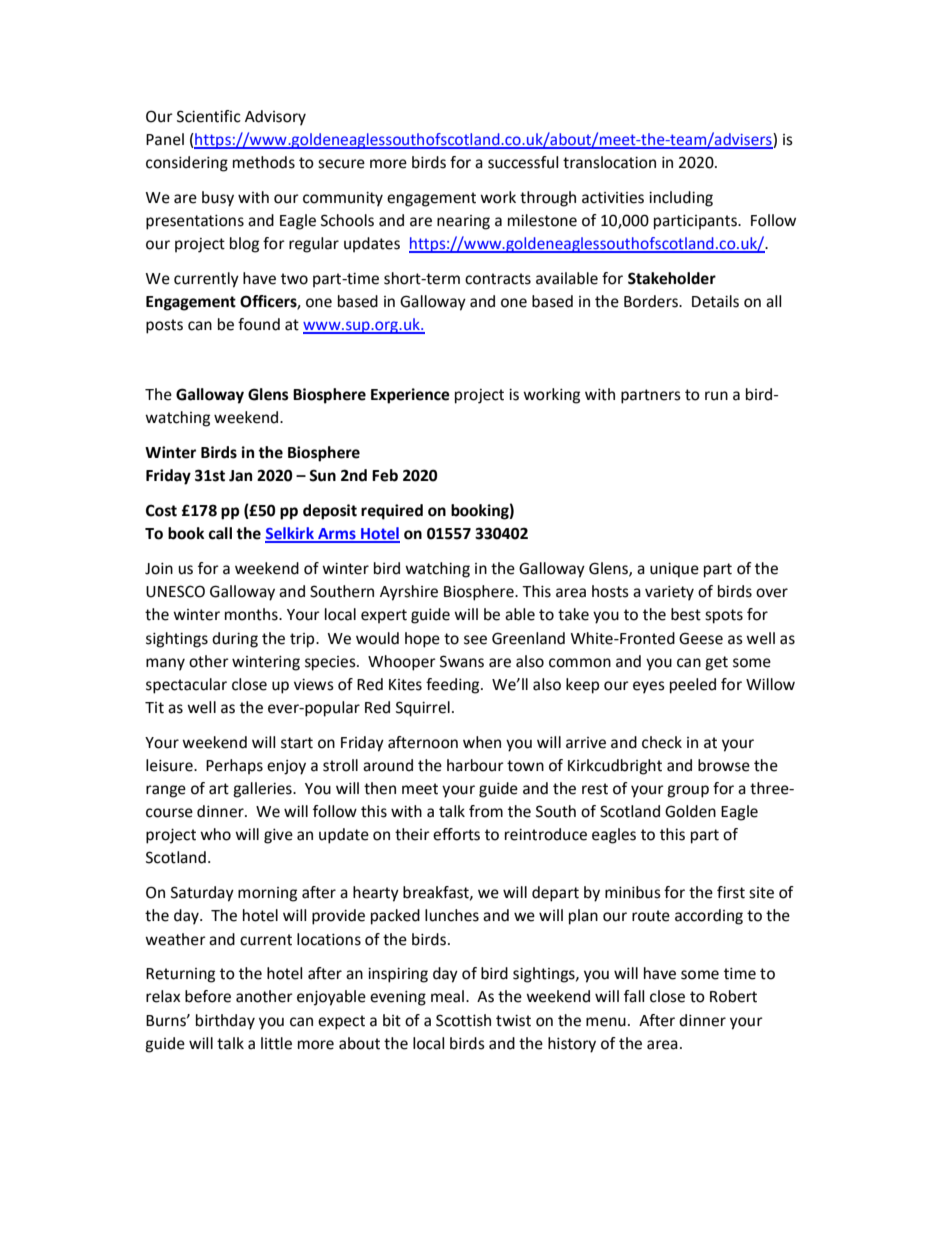 The height and width of the document is (1233, 952). What do you see at coordinates (486, 811) in the document?
I see `from` at bounding box center [486, 811].
